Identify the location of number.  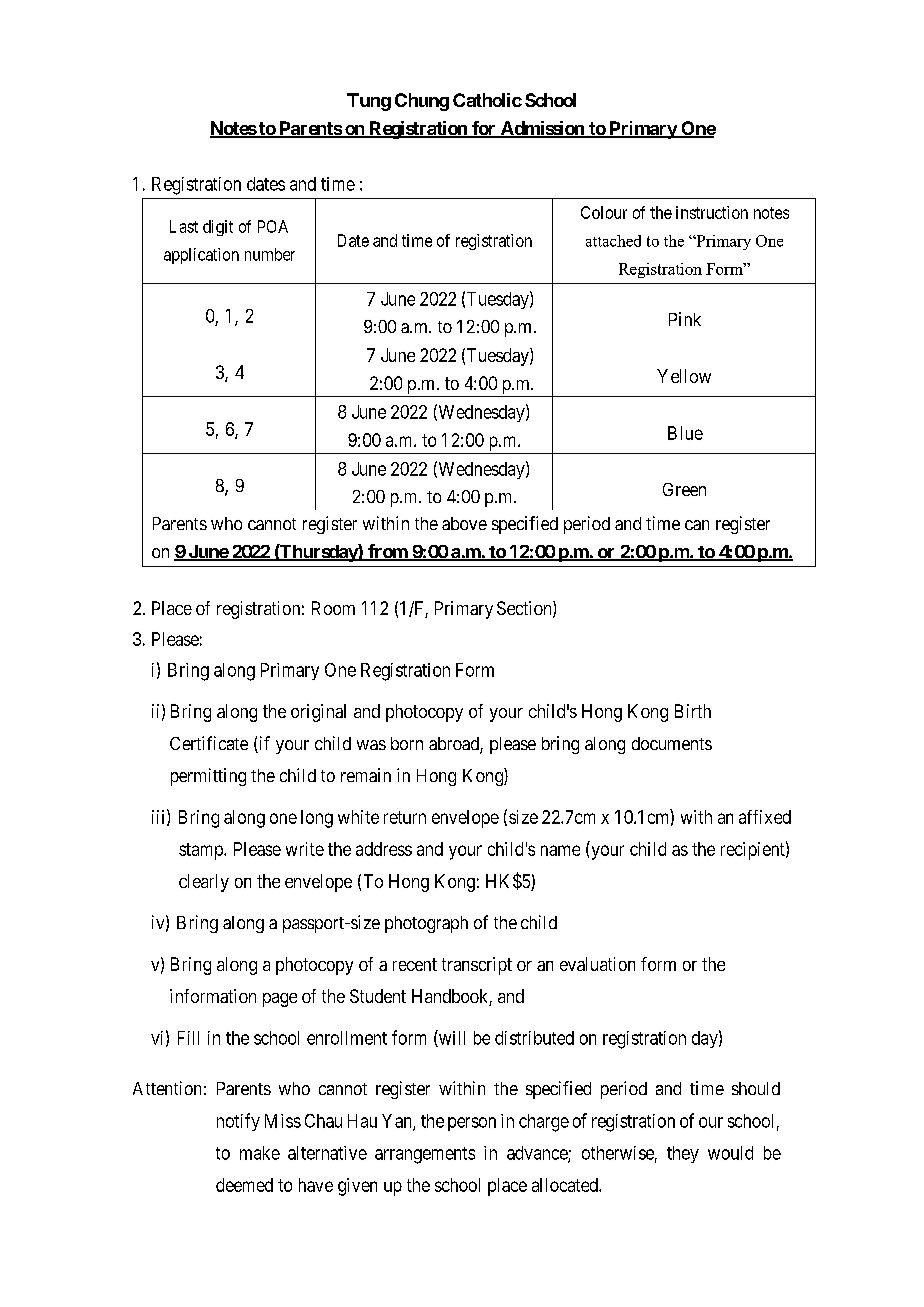
(270, 254).
